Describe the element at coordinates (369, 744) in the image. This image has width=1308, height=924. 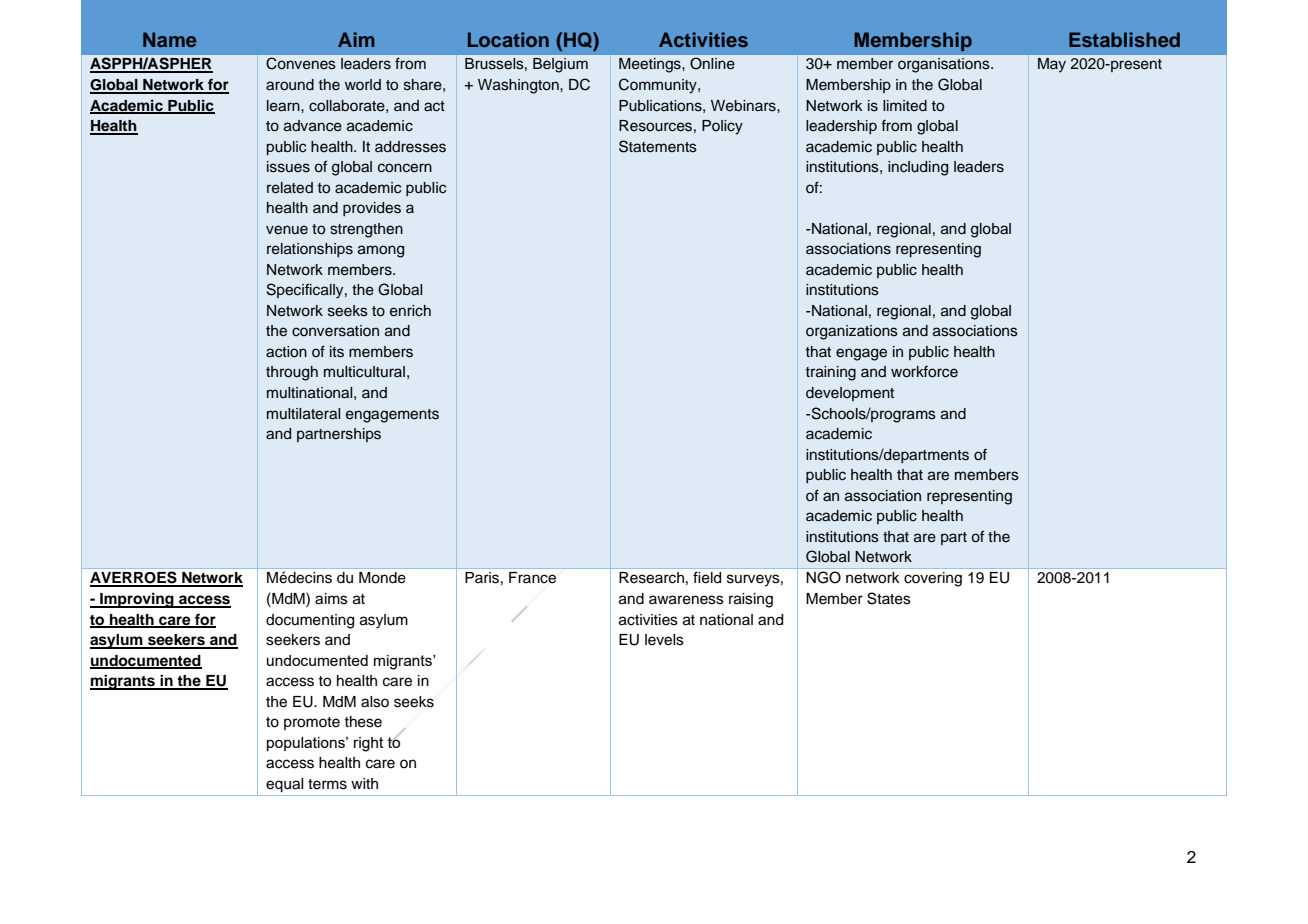
I see `right` at that location.
